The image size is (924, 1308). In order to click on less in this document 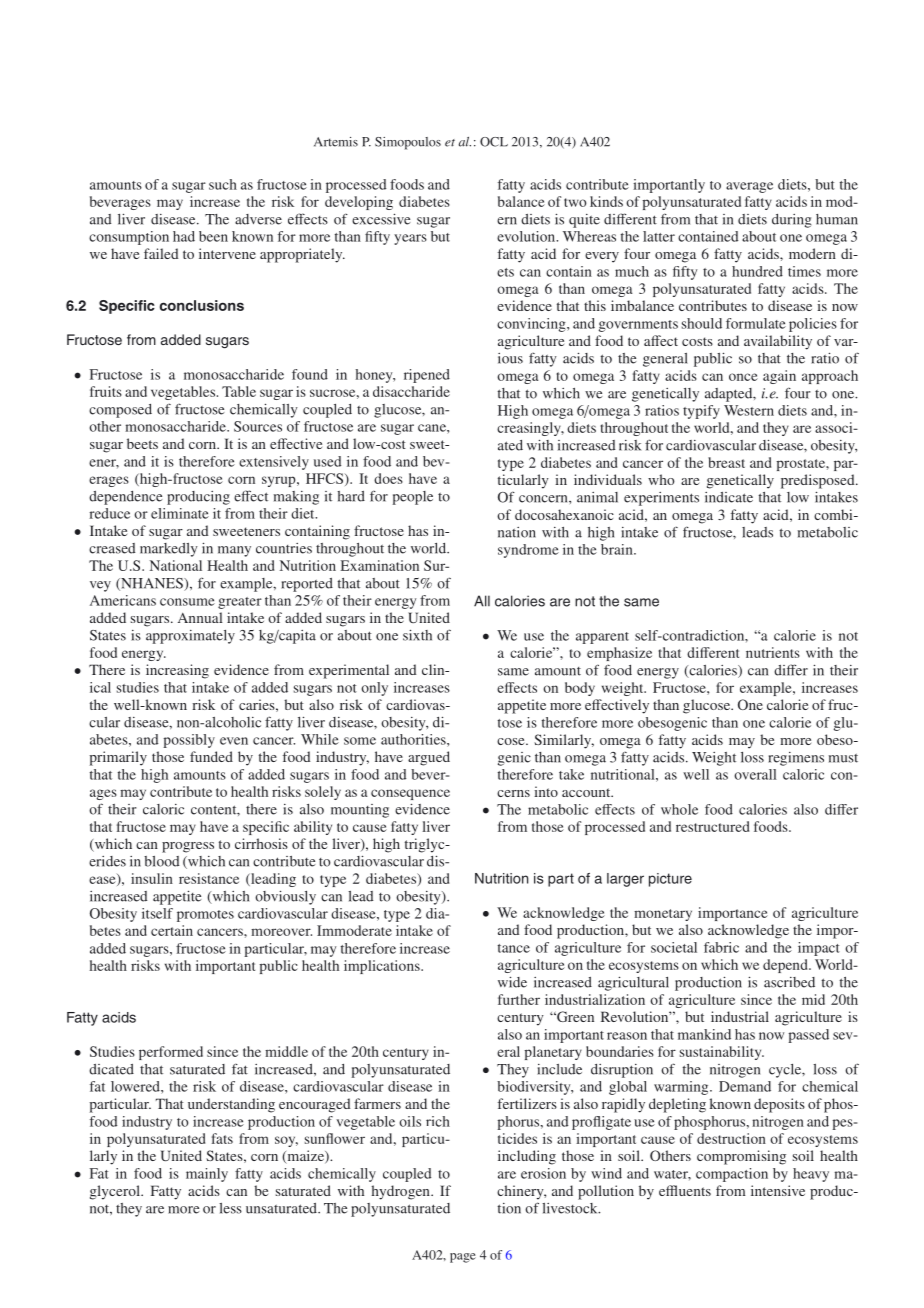, I will do `click(230, 1208)`.
